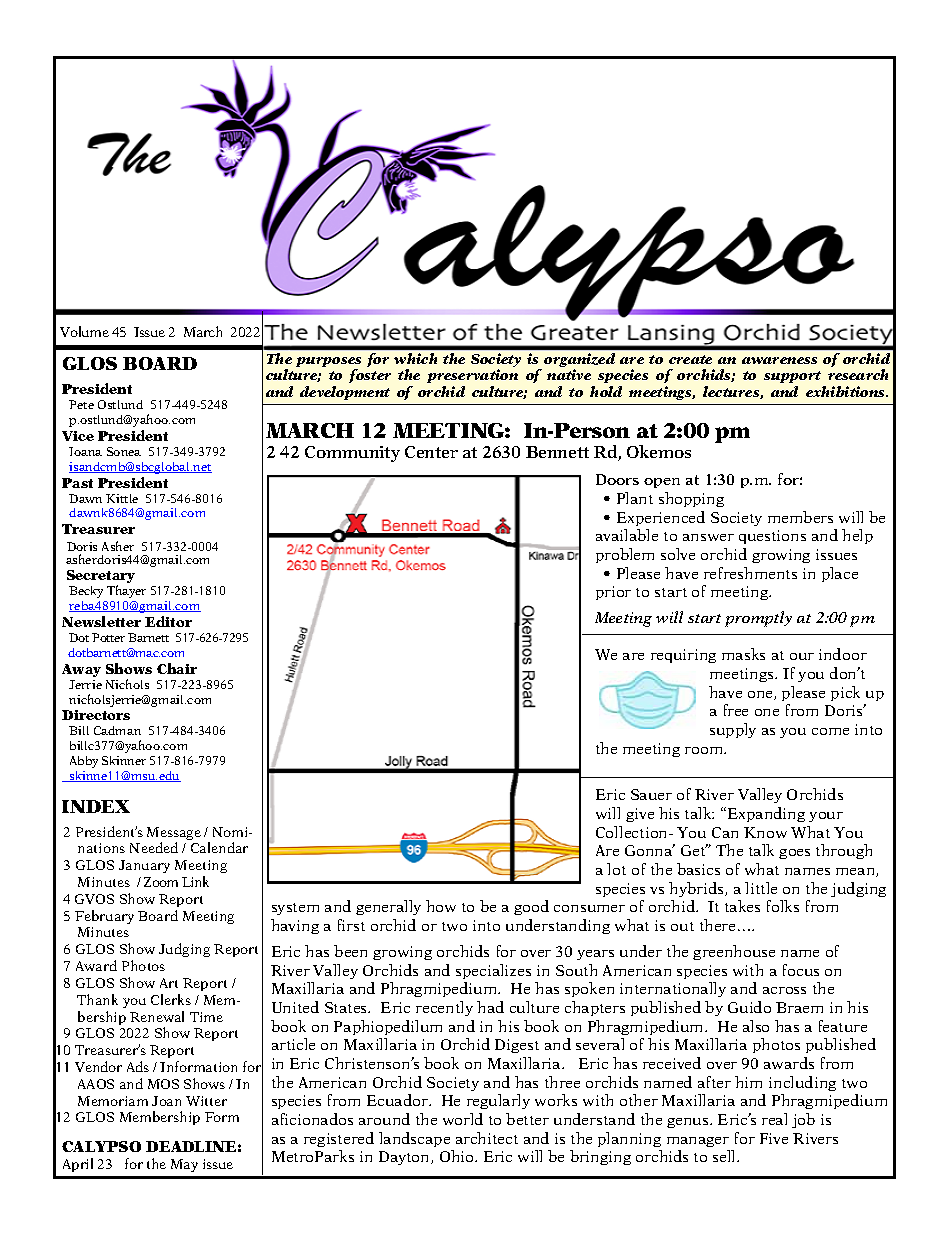 The width and height of the screenshot is (952, 1233). I want to click on Sauer, so click(651, 794).
